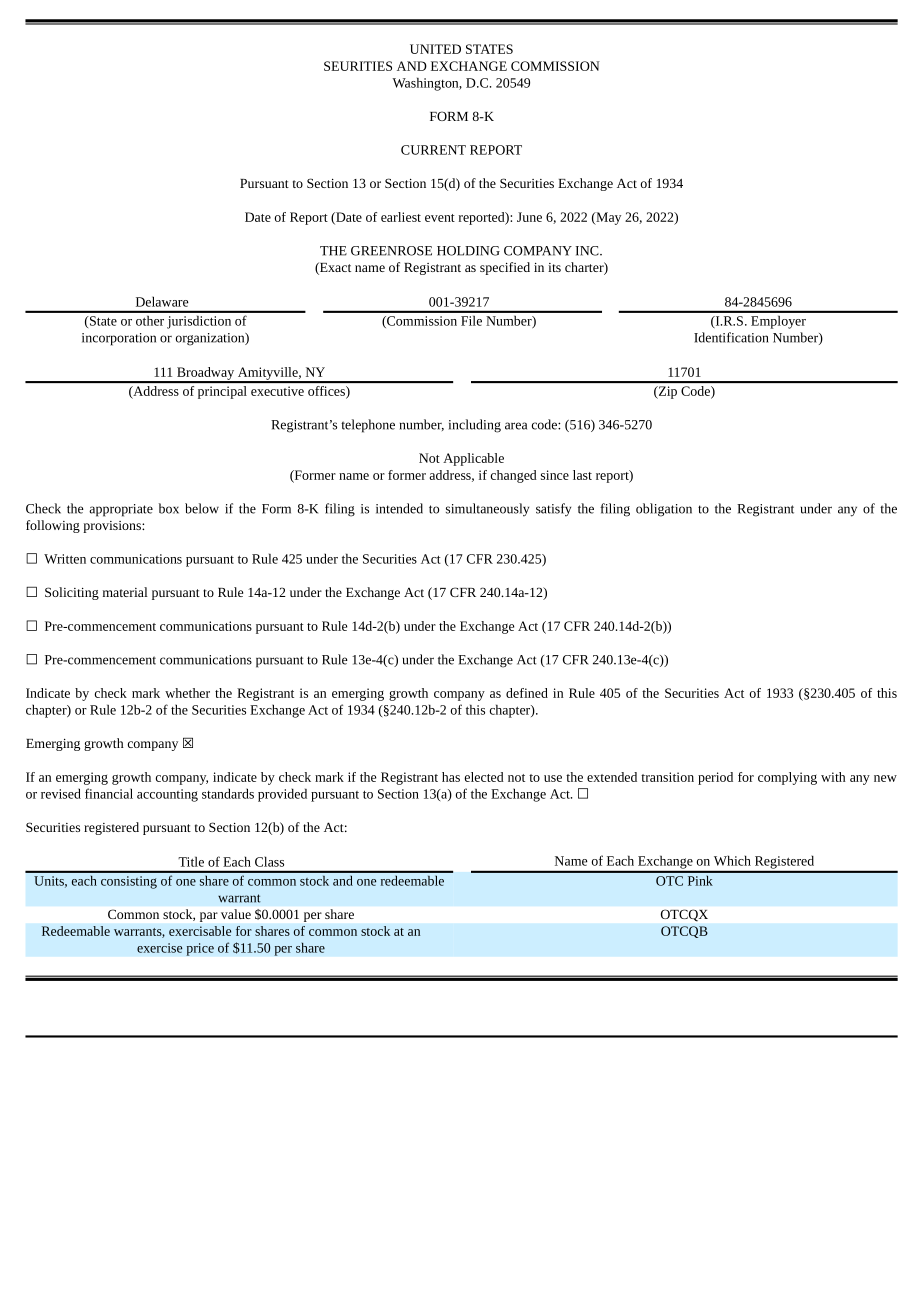  I want to click on defined, so click(527, 693).
